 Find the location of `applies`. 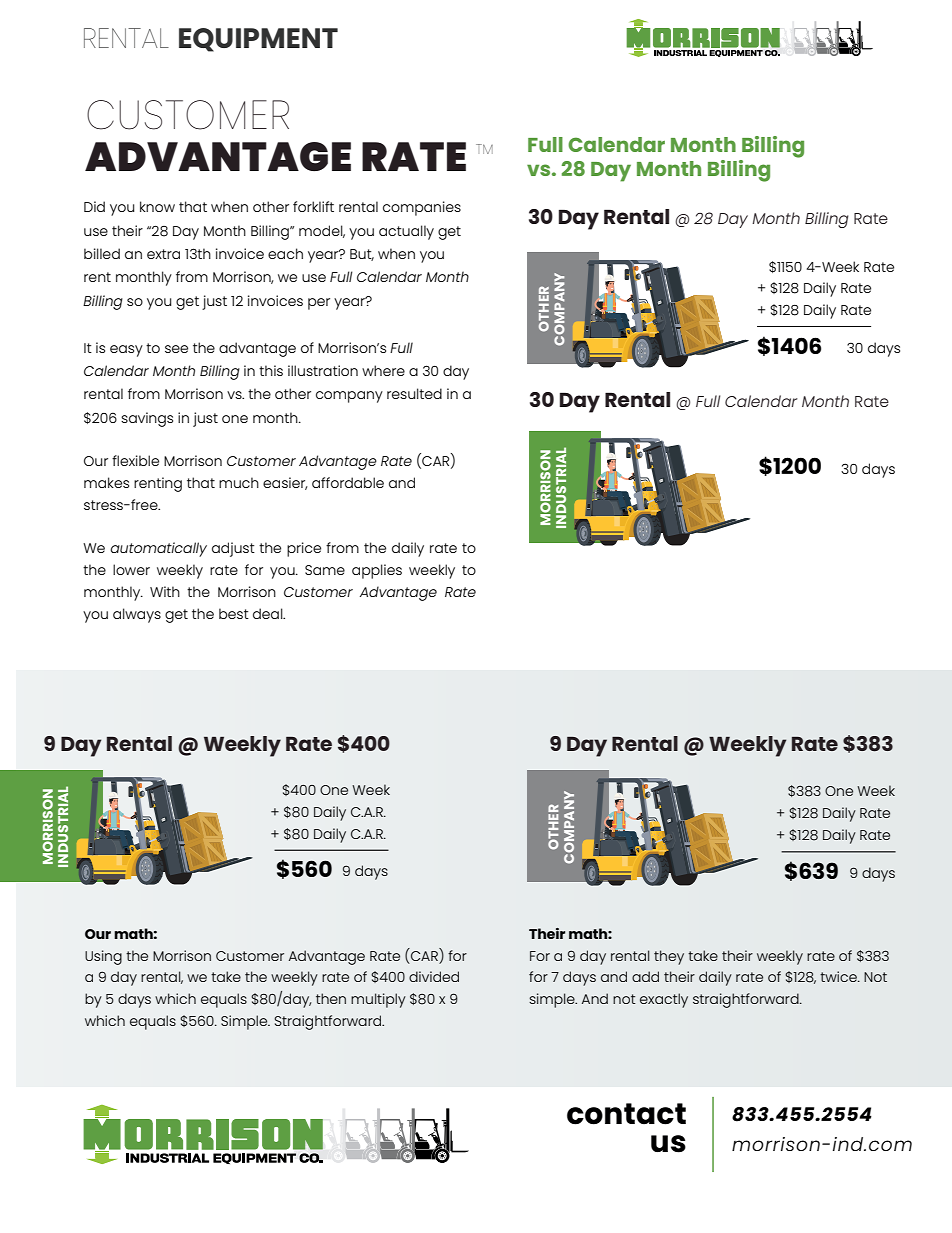

applies is located at coordinates (377, 571).
